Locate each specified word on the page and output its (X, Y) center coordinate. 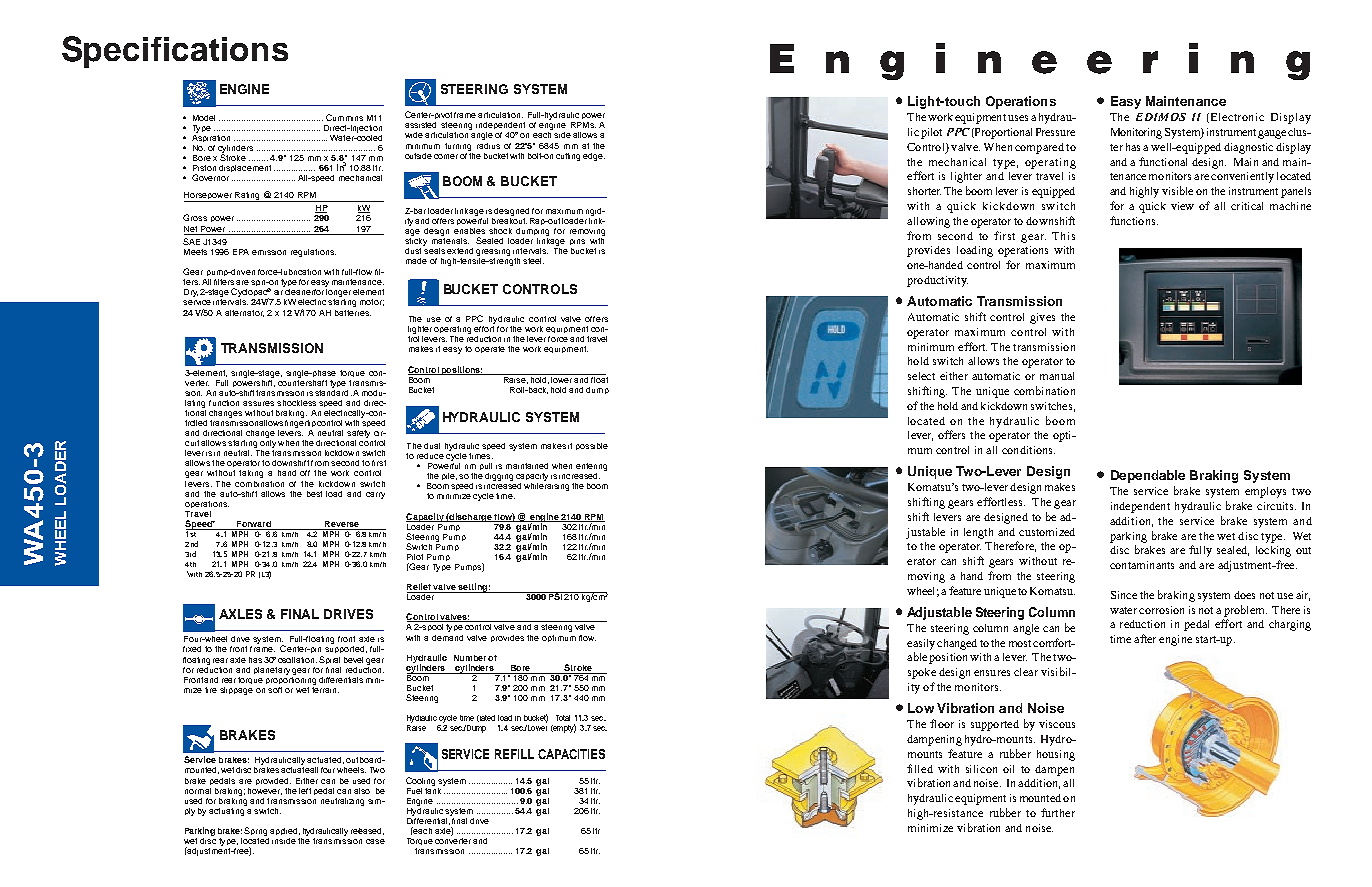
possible (592, 446)
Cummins (344, 117)
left (305, 791)
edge (594, 157)
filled (920, 768)
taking (251, 474)
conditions (1028, 450)
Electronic (1237, 117)
